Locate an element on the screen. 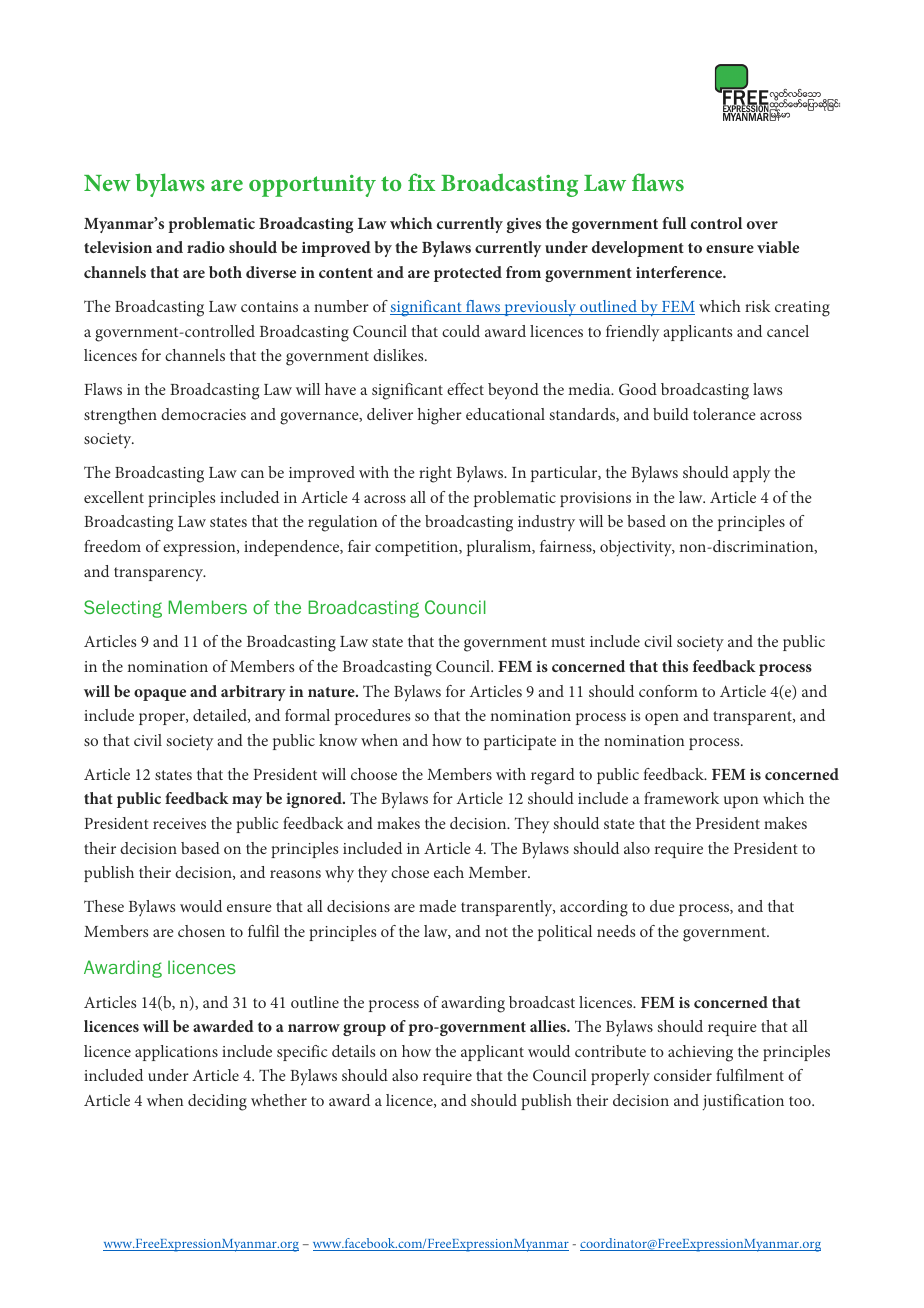 This screenshot has height=1308, width=924. details is located at coordinates (353, 1051).
